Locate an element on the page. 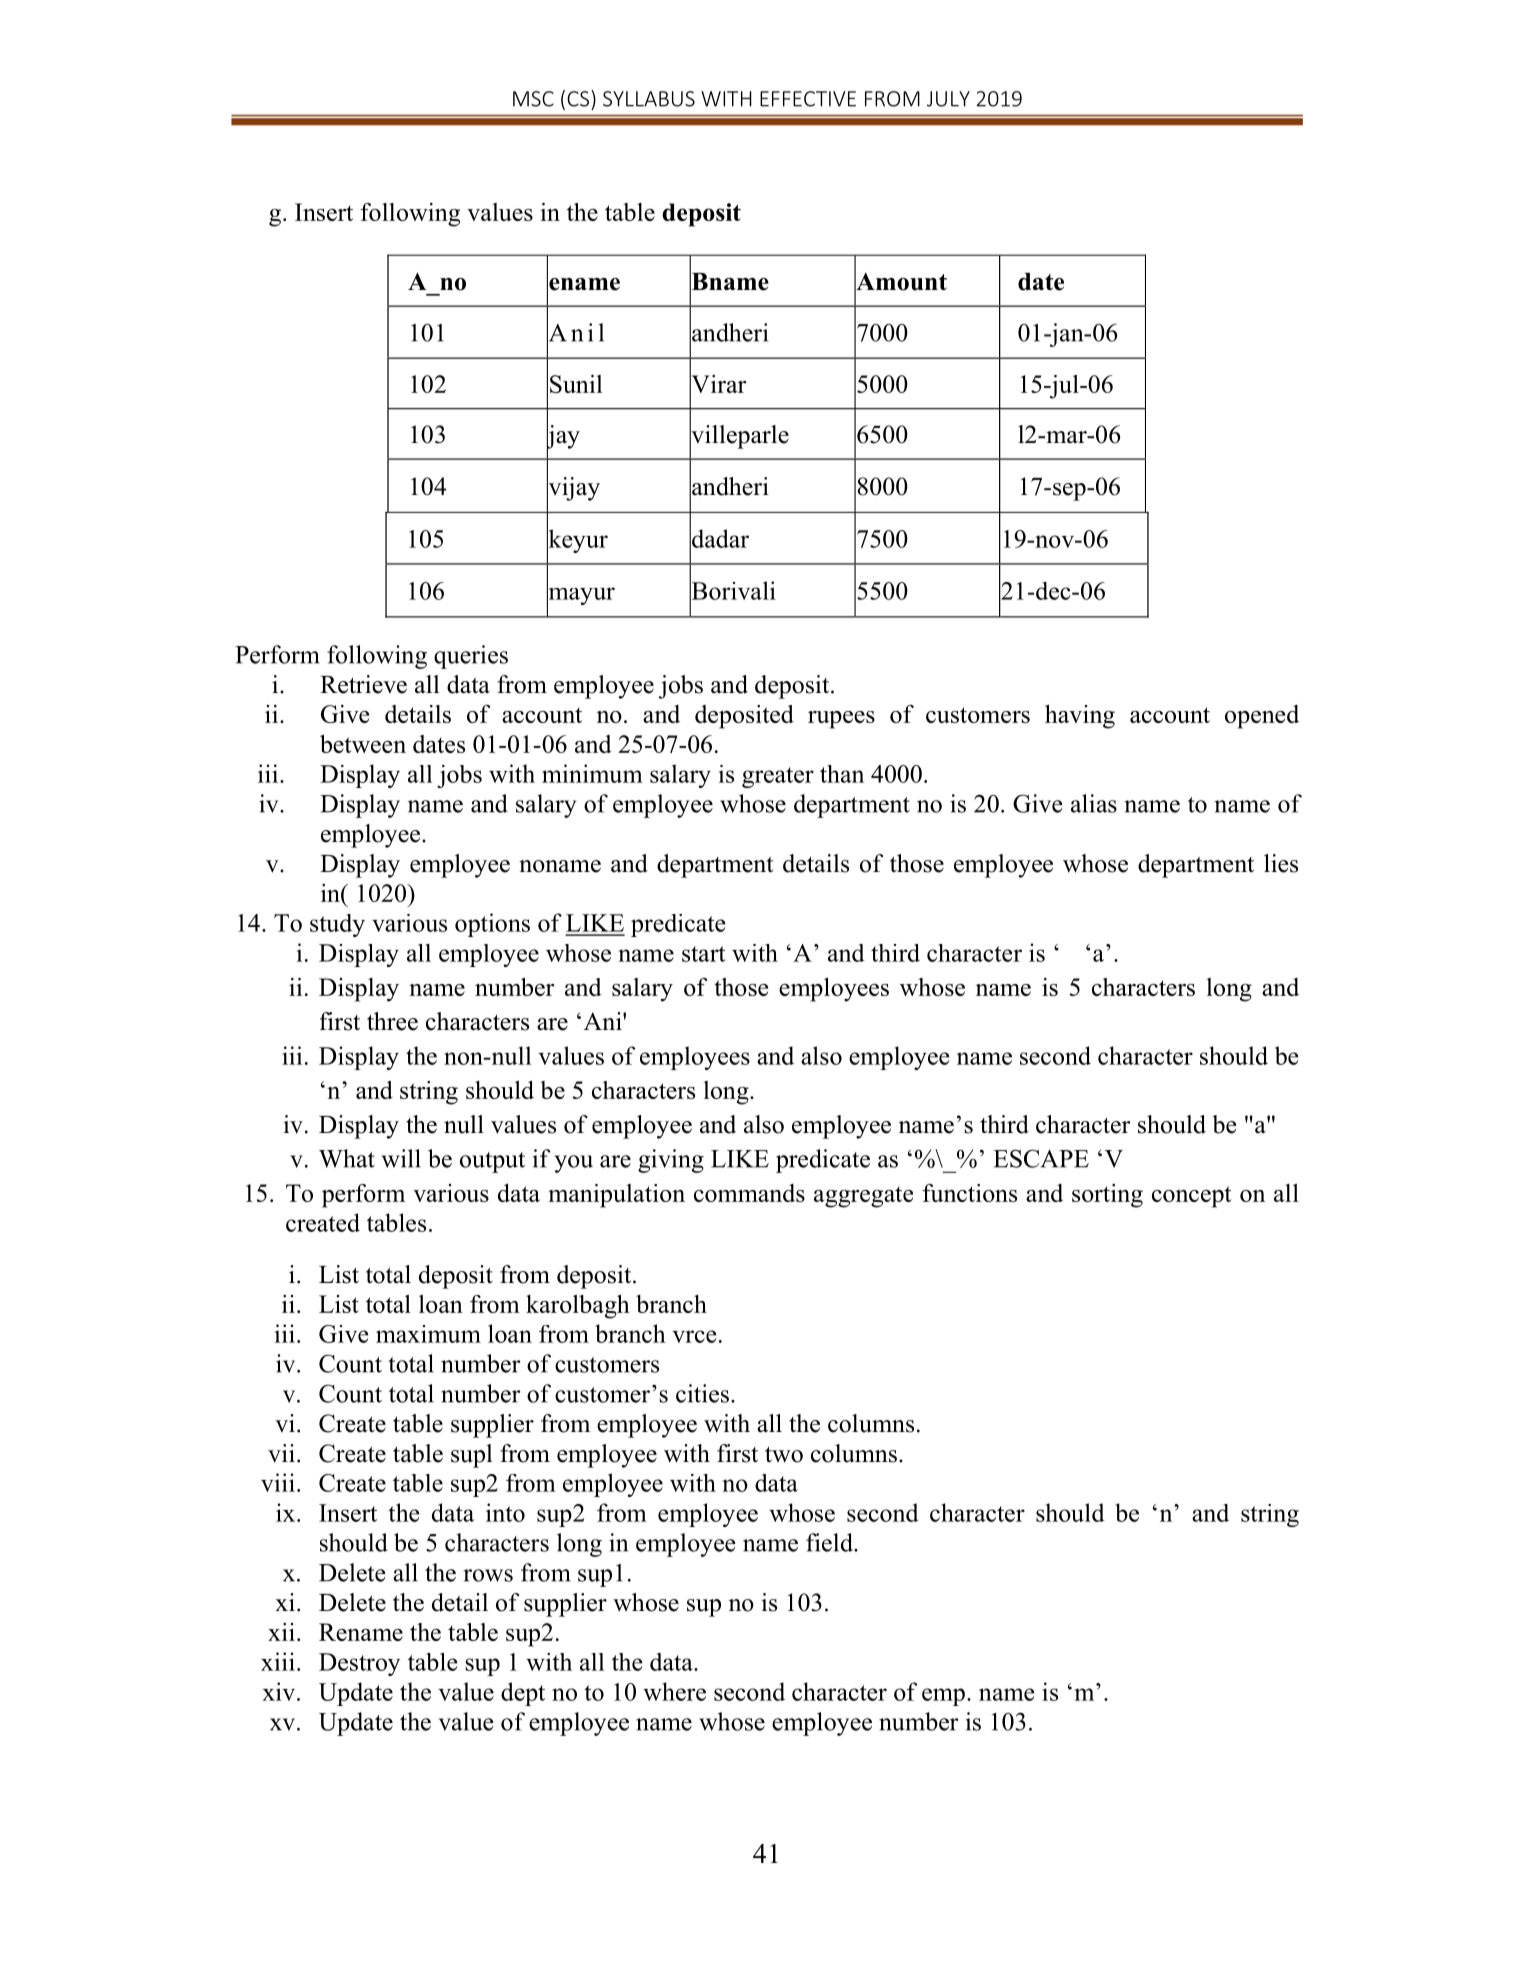  MSC is located at coordinates (533, 99).
